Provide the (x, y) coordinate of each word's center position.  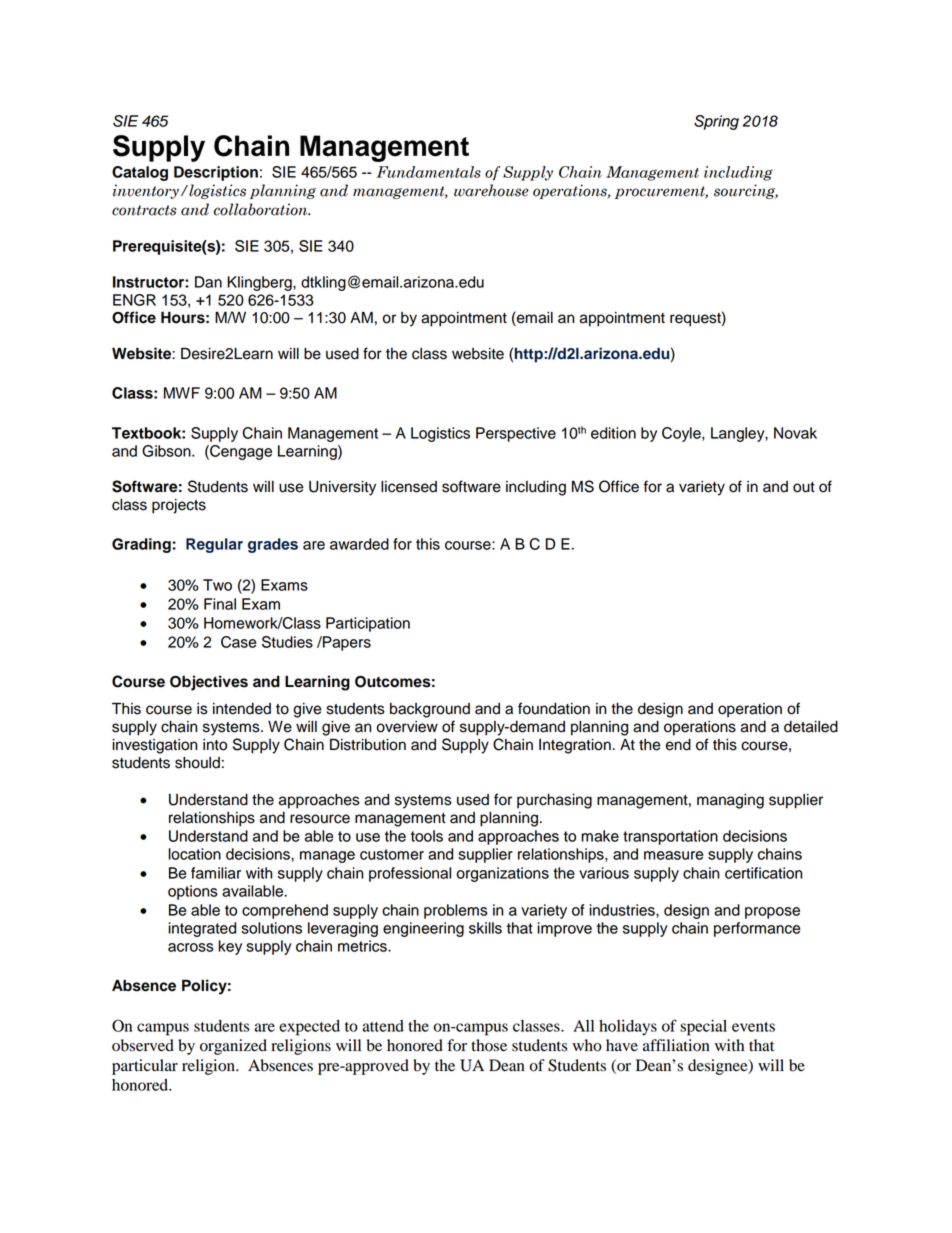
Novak (795, 433)
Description (216, 173)
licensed (409, 487)
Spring (716, 122)
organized (233, 1047)
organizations (503, 874)
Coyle (682, 434)
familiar (216, 873)
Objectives (209, 683)
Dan (208, 282)
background (430, 710)
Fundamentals (428, 172)
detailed (811, 727)
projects (179, 506)
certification (763, 873)
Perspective (516, 434)
